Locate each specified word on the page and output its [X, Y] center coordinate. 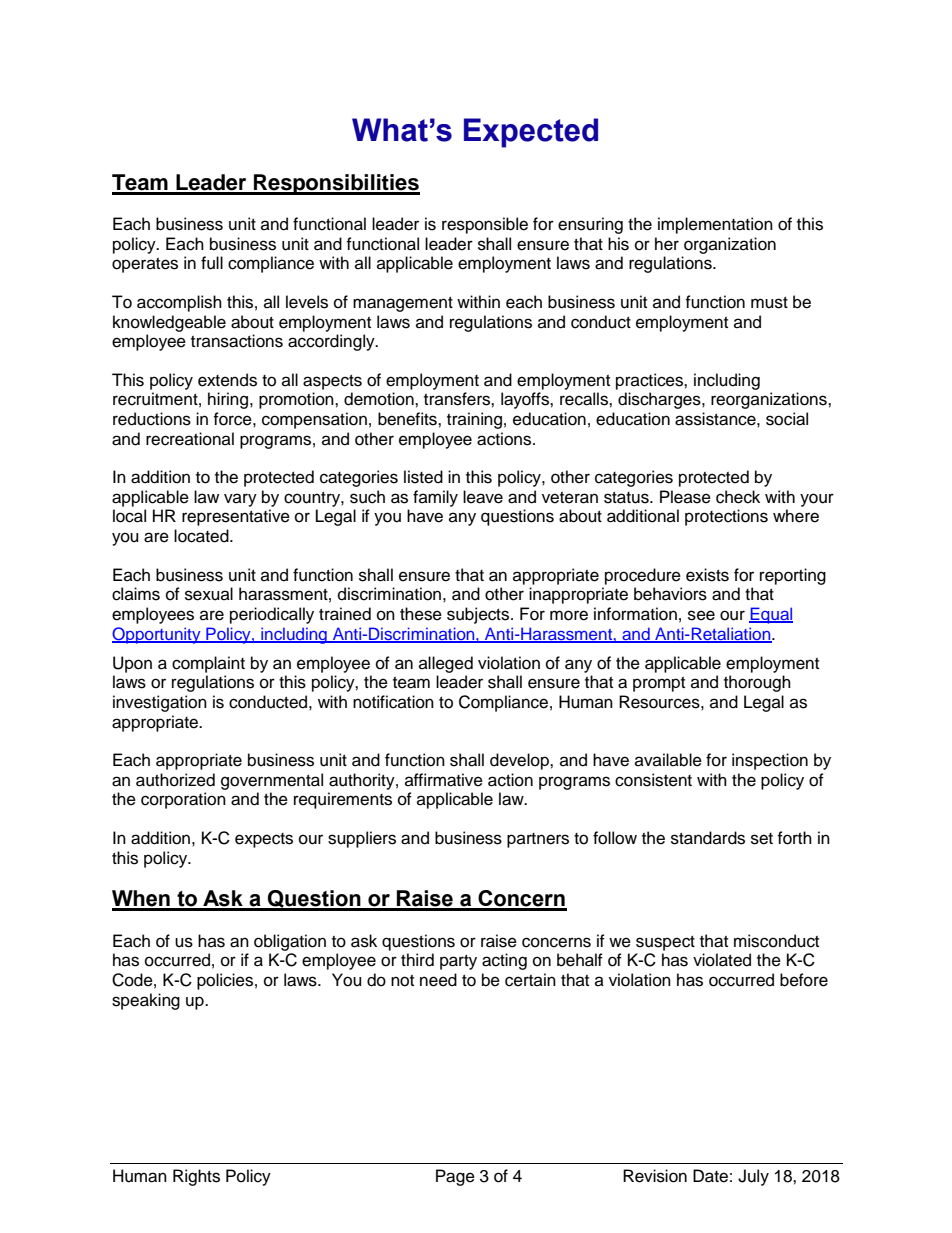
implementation [715, 225]
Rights [196, 1177]
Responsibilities [336, 184]
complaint [208, 664]
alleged [446, 664]
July [753, 1177]
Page [455, 1177]
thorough [757, 683]
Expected [531, 133]
